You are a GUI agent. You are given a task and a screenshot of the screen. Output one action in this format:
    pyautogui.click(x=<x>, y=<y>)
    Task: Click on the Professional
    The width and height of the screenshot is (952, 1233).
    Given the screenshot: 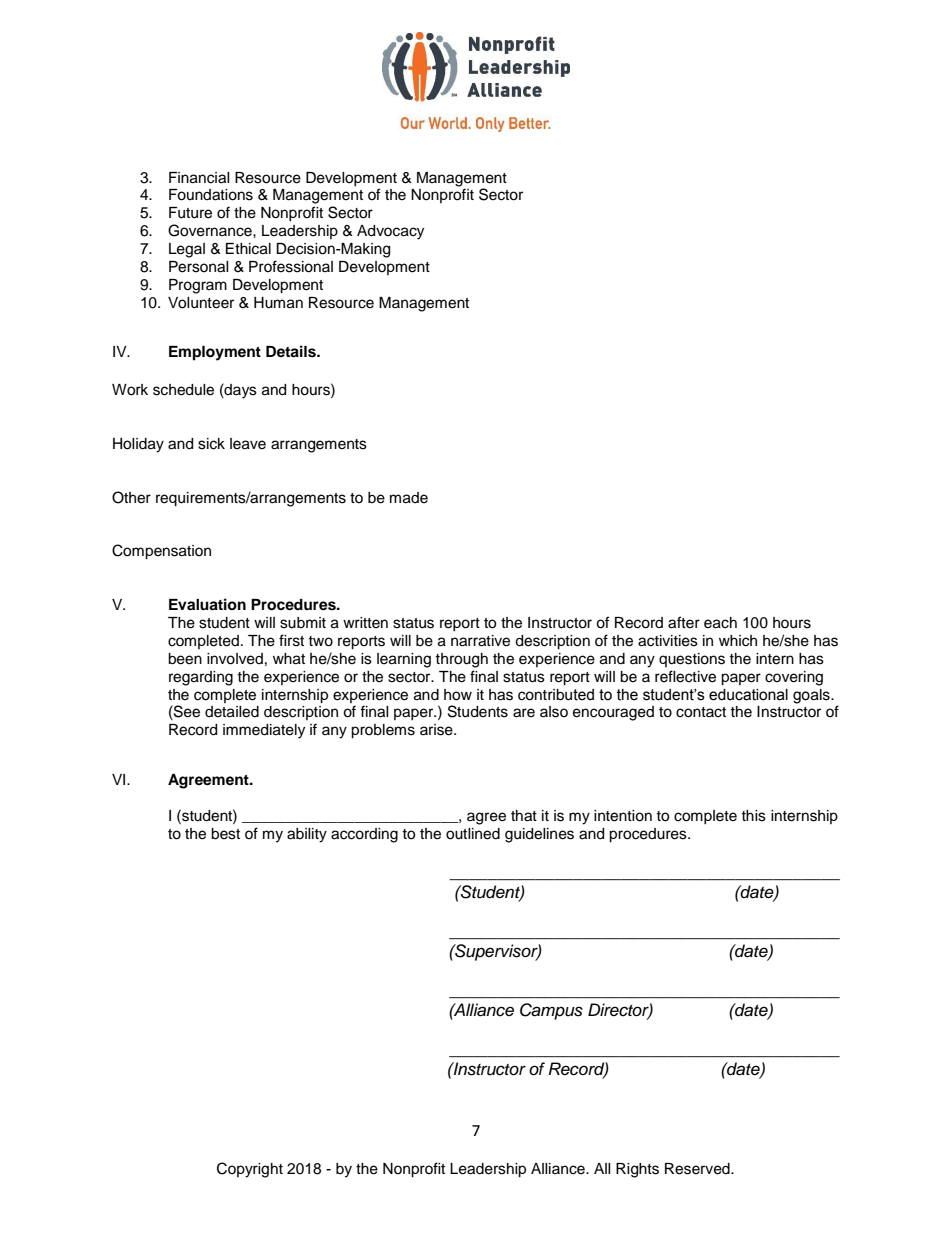 What is the action you would take?
    pyautogui.click(x=291, y=266)
